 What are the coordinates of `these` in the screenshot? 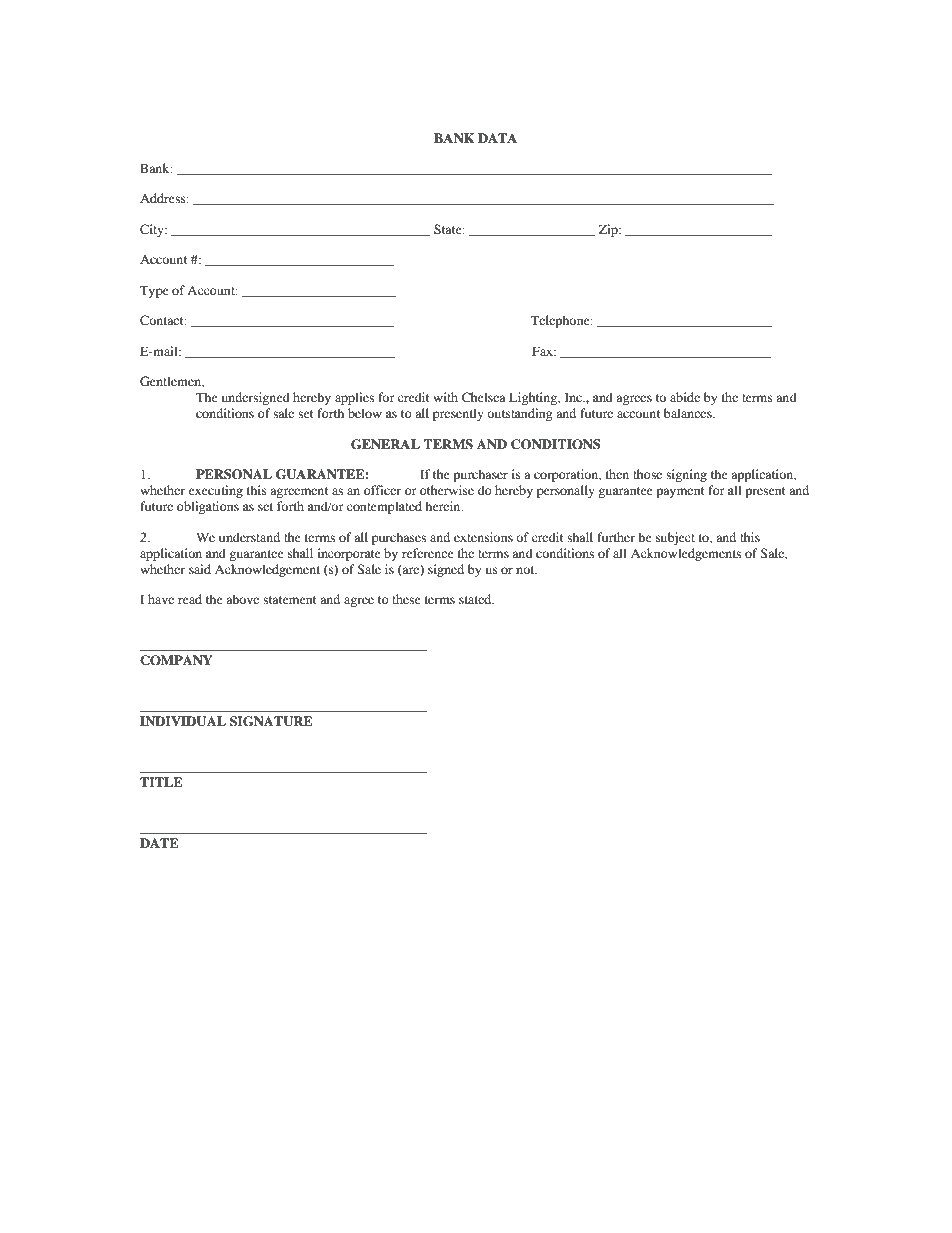 It's located at (406, 599).
